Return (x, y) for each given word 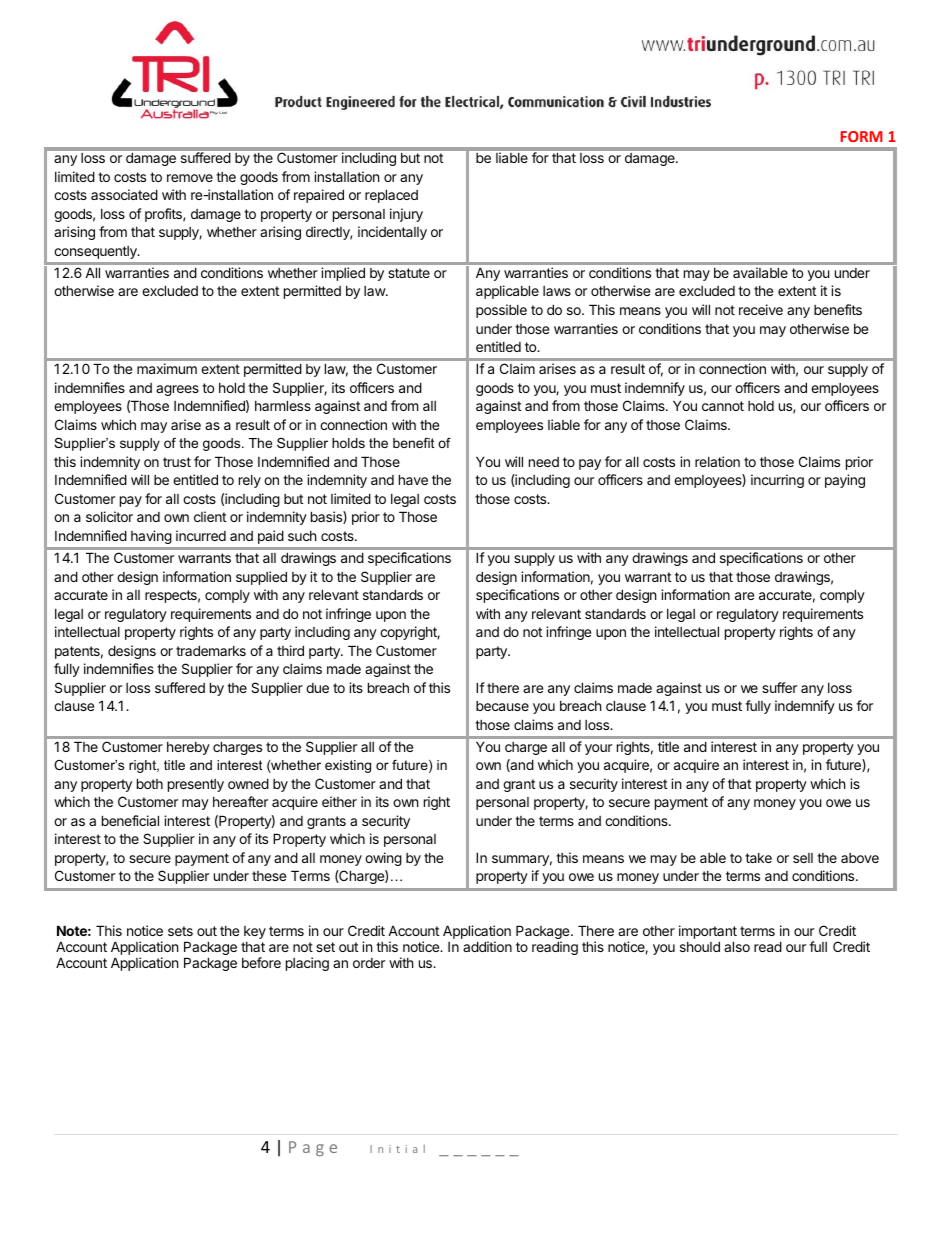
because (502, 706)
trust (177, 462)
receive (761, 309)
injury (406, 215)
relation (717, 461)
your (598, 749)
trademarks (211, 650)
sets (180, 931)
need (544, 462)
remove (190, 178)
